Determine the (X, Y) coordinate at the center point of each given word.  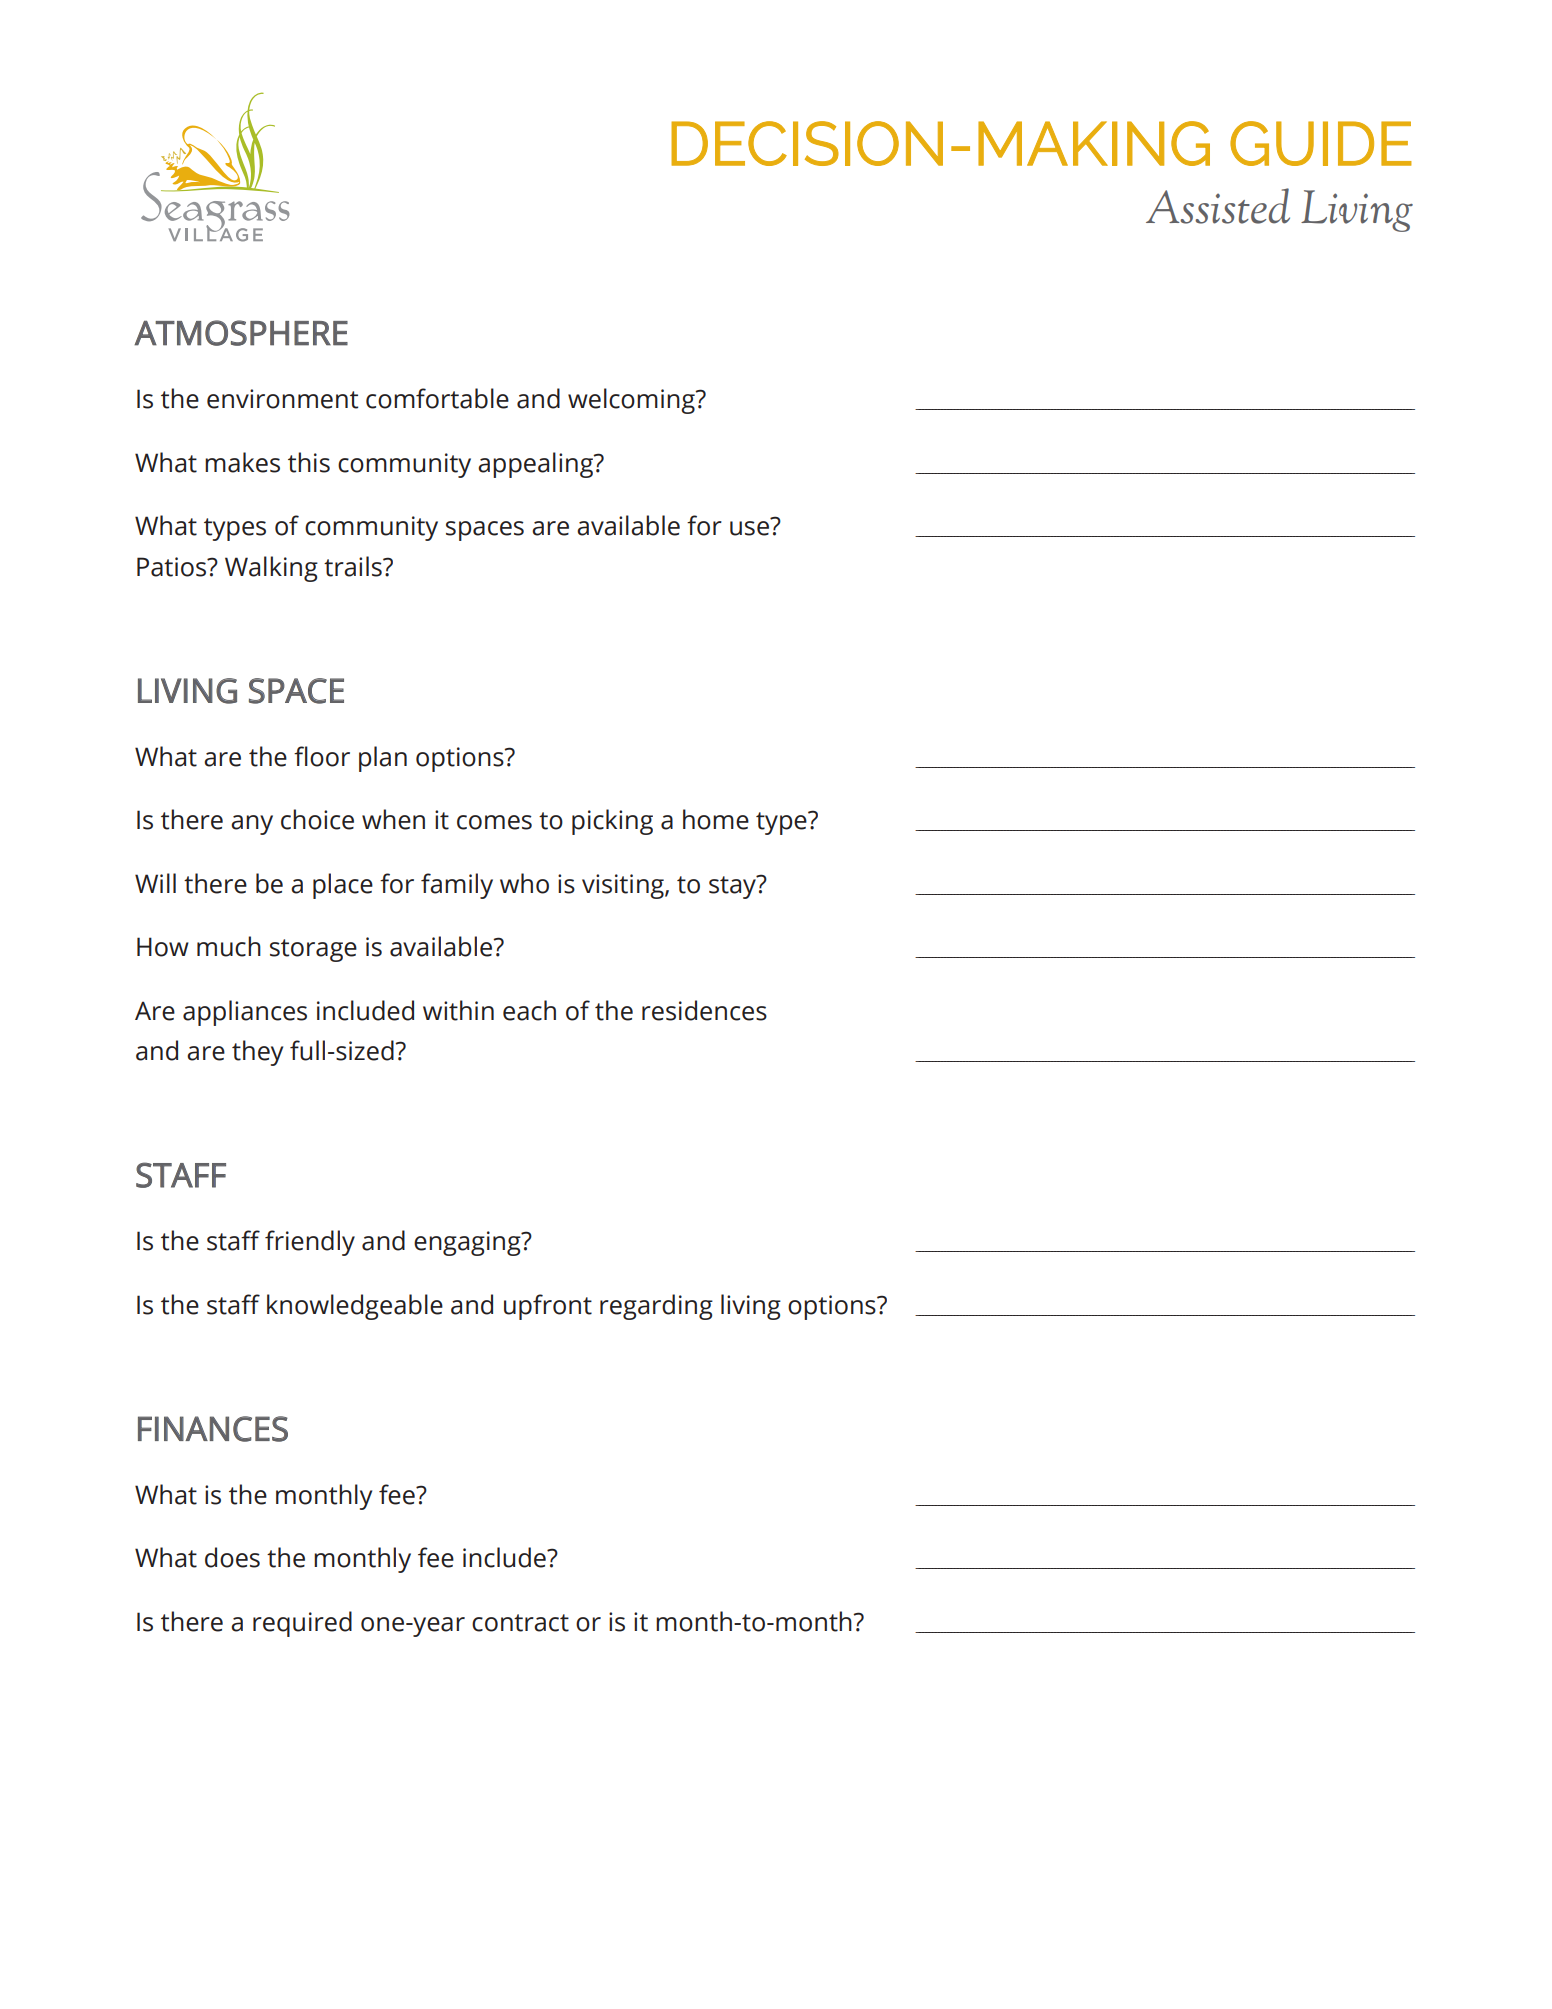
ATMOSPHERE (241, 333)
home (716, 819)
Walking (271, 569)
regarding (656, 1307)
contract (520, 1623)
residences (704, 1010)
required (302, 1624)
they (257, 1053)
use (749, 528)
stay (734, 887)
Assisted (1218, 206)
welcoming (632, 401)
